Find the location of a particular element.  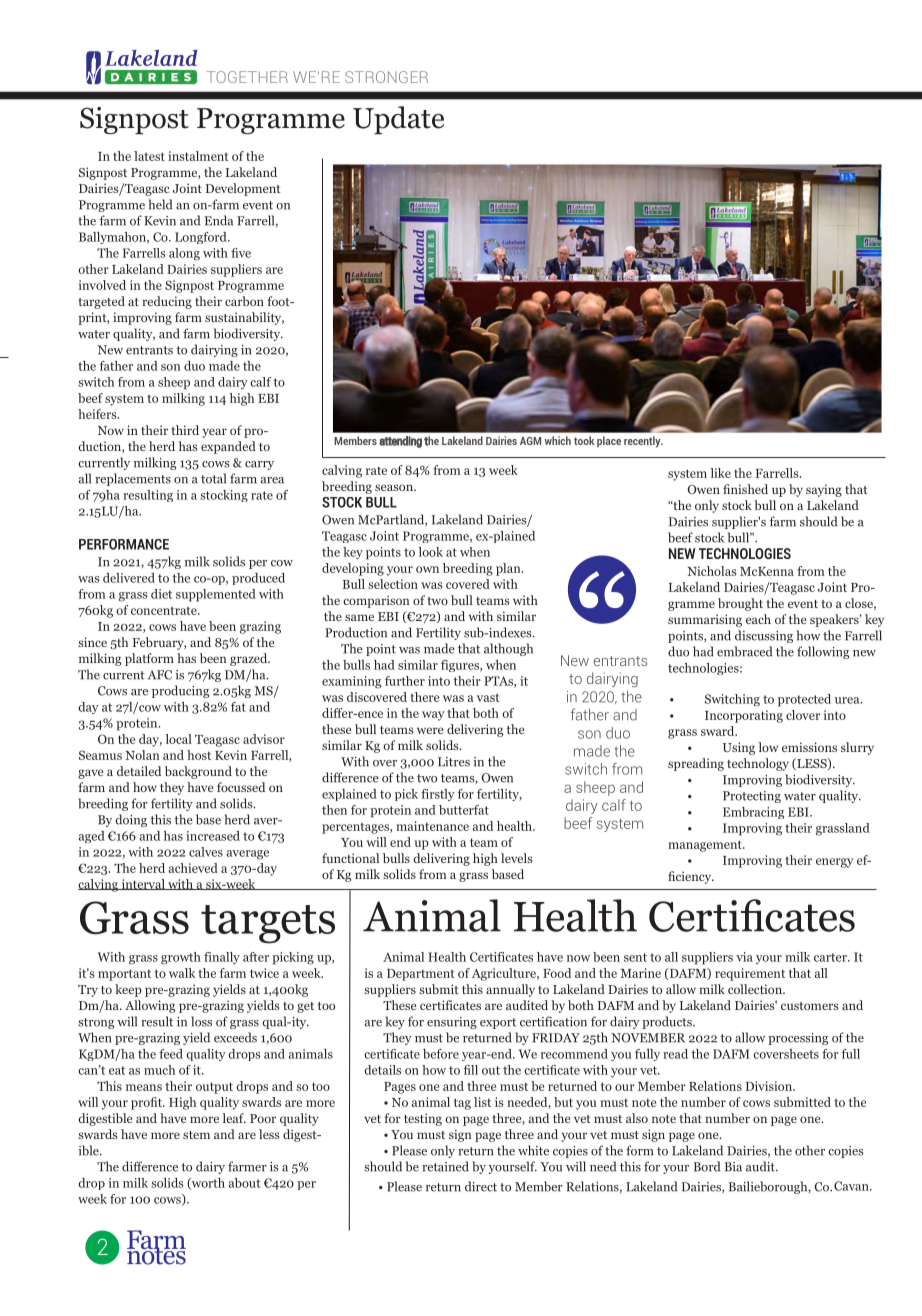

recently is located at coordinates (643, 442).
